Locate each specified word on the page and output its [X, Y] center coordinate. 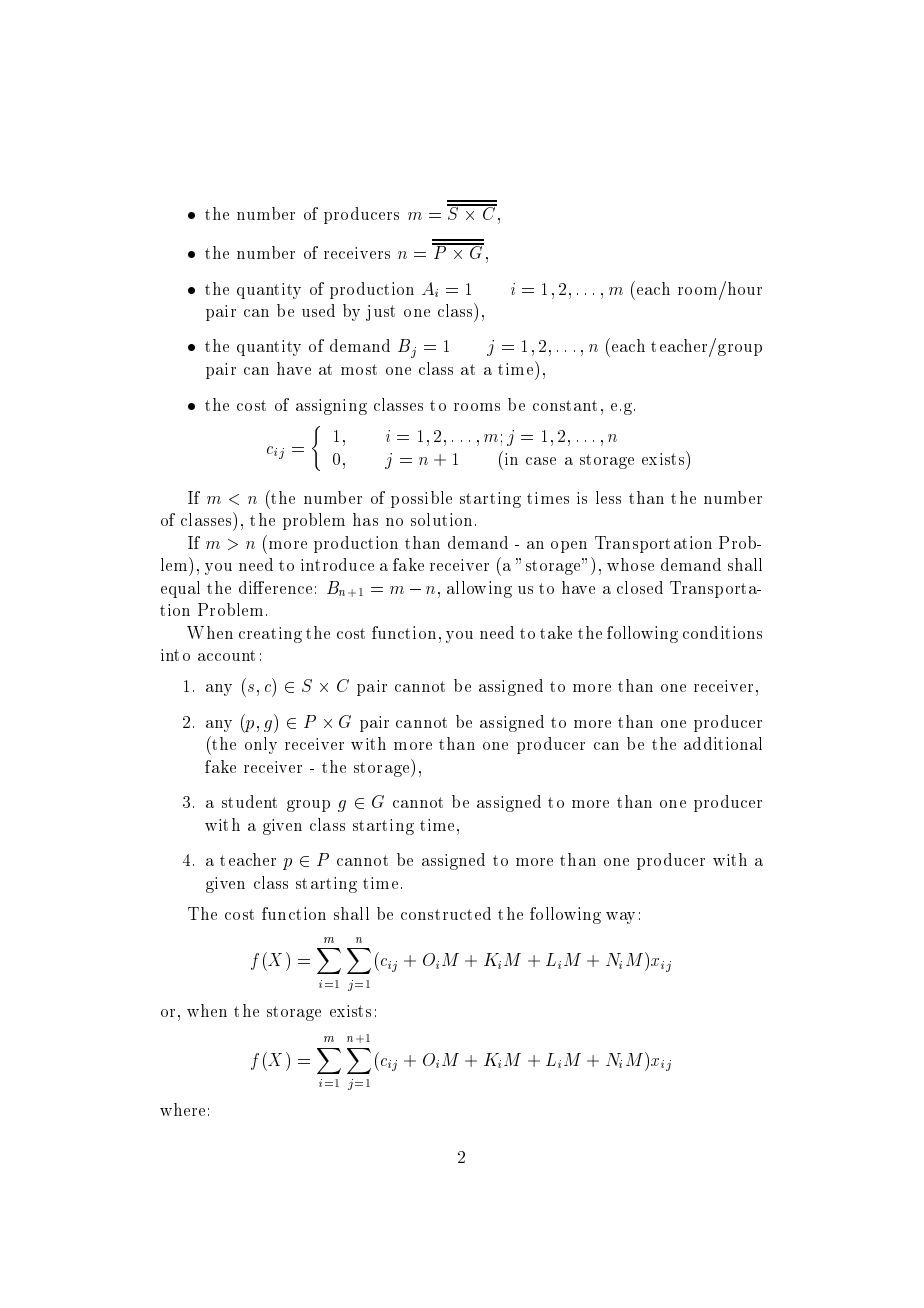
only [261, 745]
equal [180, 589]
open [569, 547]
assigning [331, 407]
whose [630, 564]
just [380, 313]
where [182, 1109]
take [556, 632]
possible [421, 499]
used [318, 310]
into [175, 655]
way [620, 918]
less [608, 497]
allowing [479, 589]
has [365, 519]
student [249, 801]
